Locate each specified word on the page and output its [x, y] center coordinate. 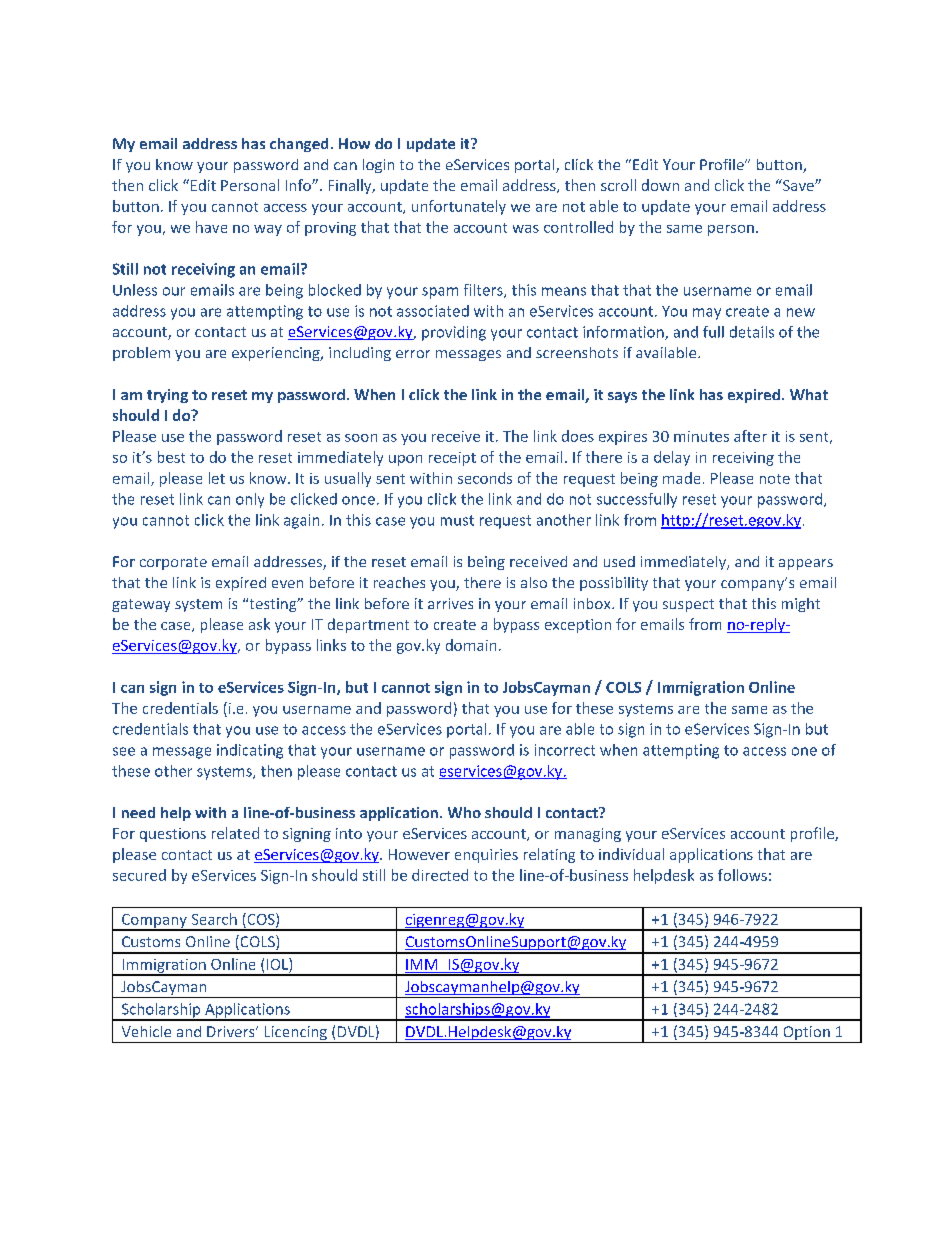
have [211, 227]
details [752, 332]
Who [464, 812]
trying [167, 396]
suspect [688, 605]
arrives [450, 603]
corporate [173, 563]
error [413, 354]
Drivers [232, 1031]
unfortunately [459, 207]
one [804, 751]
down [660, 185]
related [235, 833]
